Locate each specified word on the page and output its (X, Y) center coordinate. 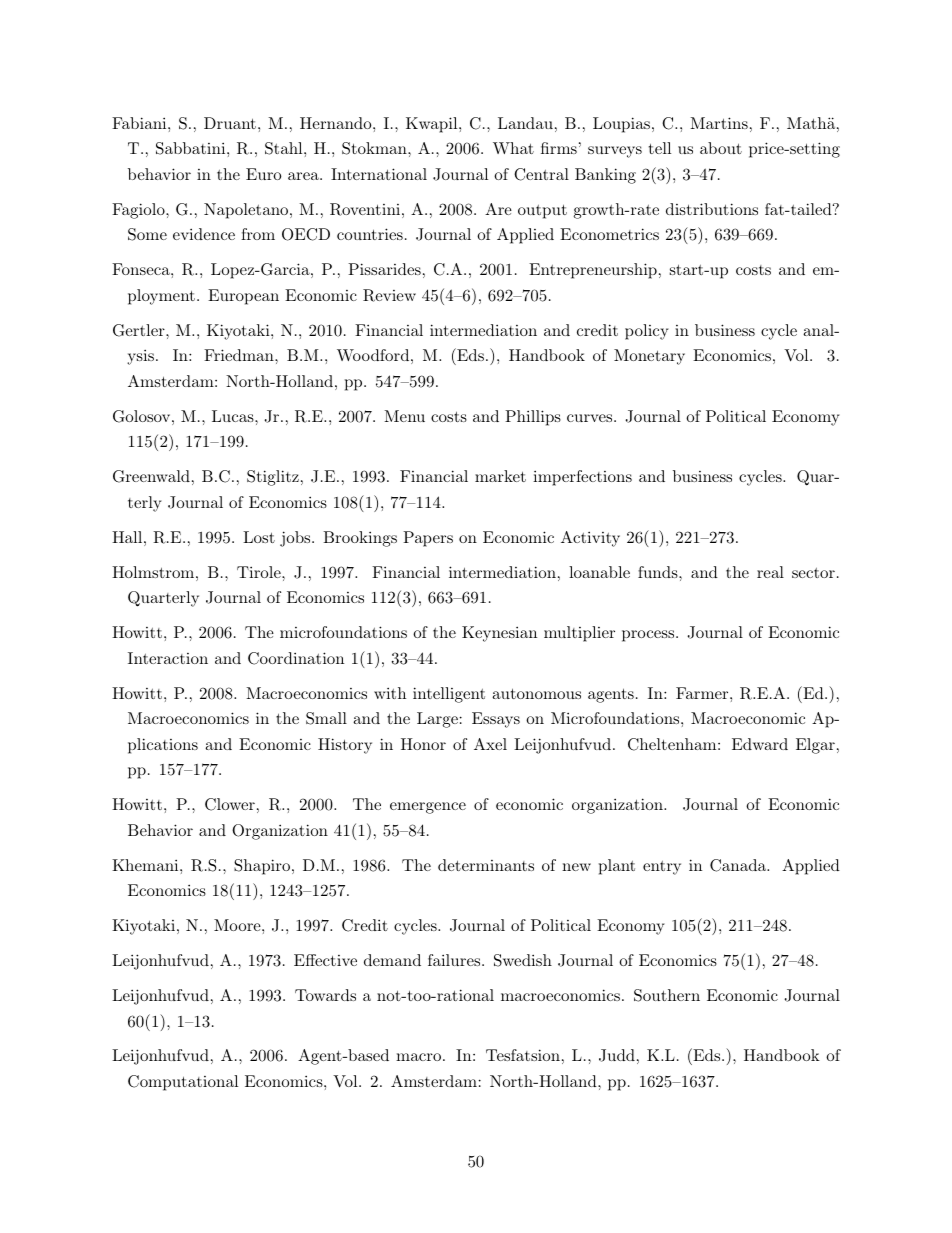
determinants (486, 865)
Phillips (533, 418)
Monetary (649, 357)
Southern (667, 995)
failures (454, 960)
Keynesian (499, 634)
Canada (739, 865)
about (721, 148)
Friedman (240, 355)
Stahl (285, 148)
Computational (183, 1083)
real (770, 572)
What (513, 148)
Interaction (168, 658)
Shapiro (262, 867)
